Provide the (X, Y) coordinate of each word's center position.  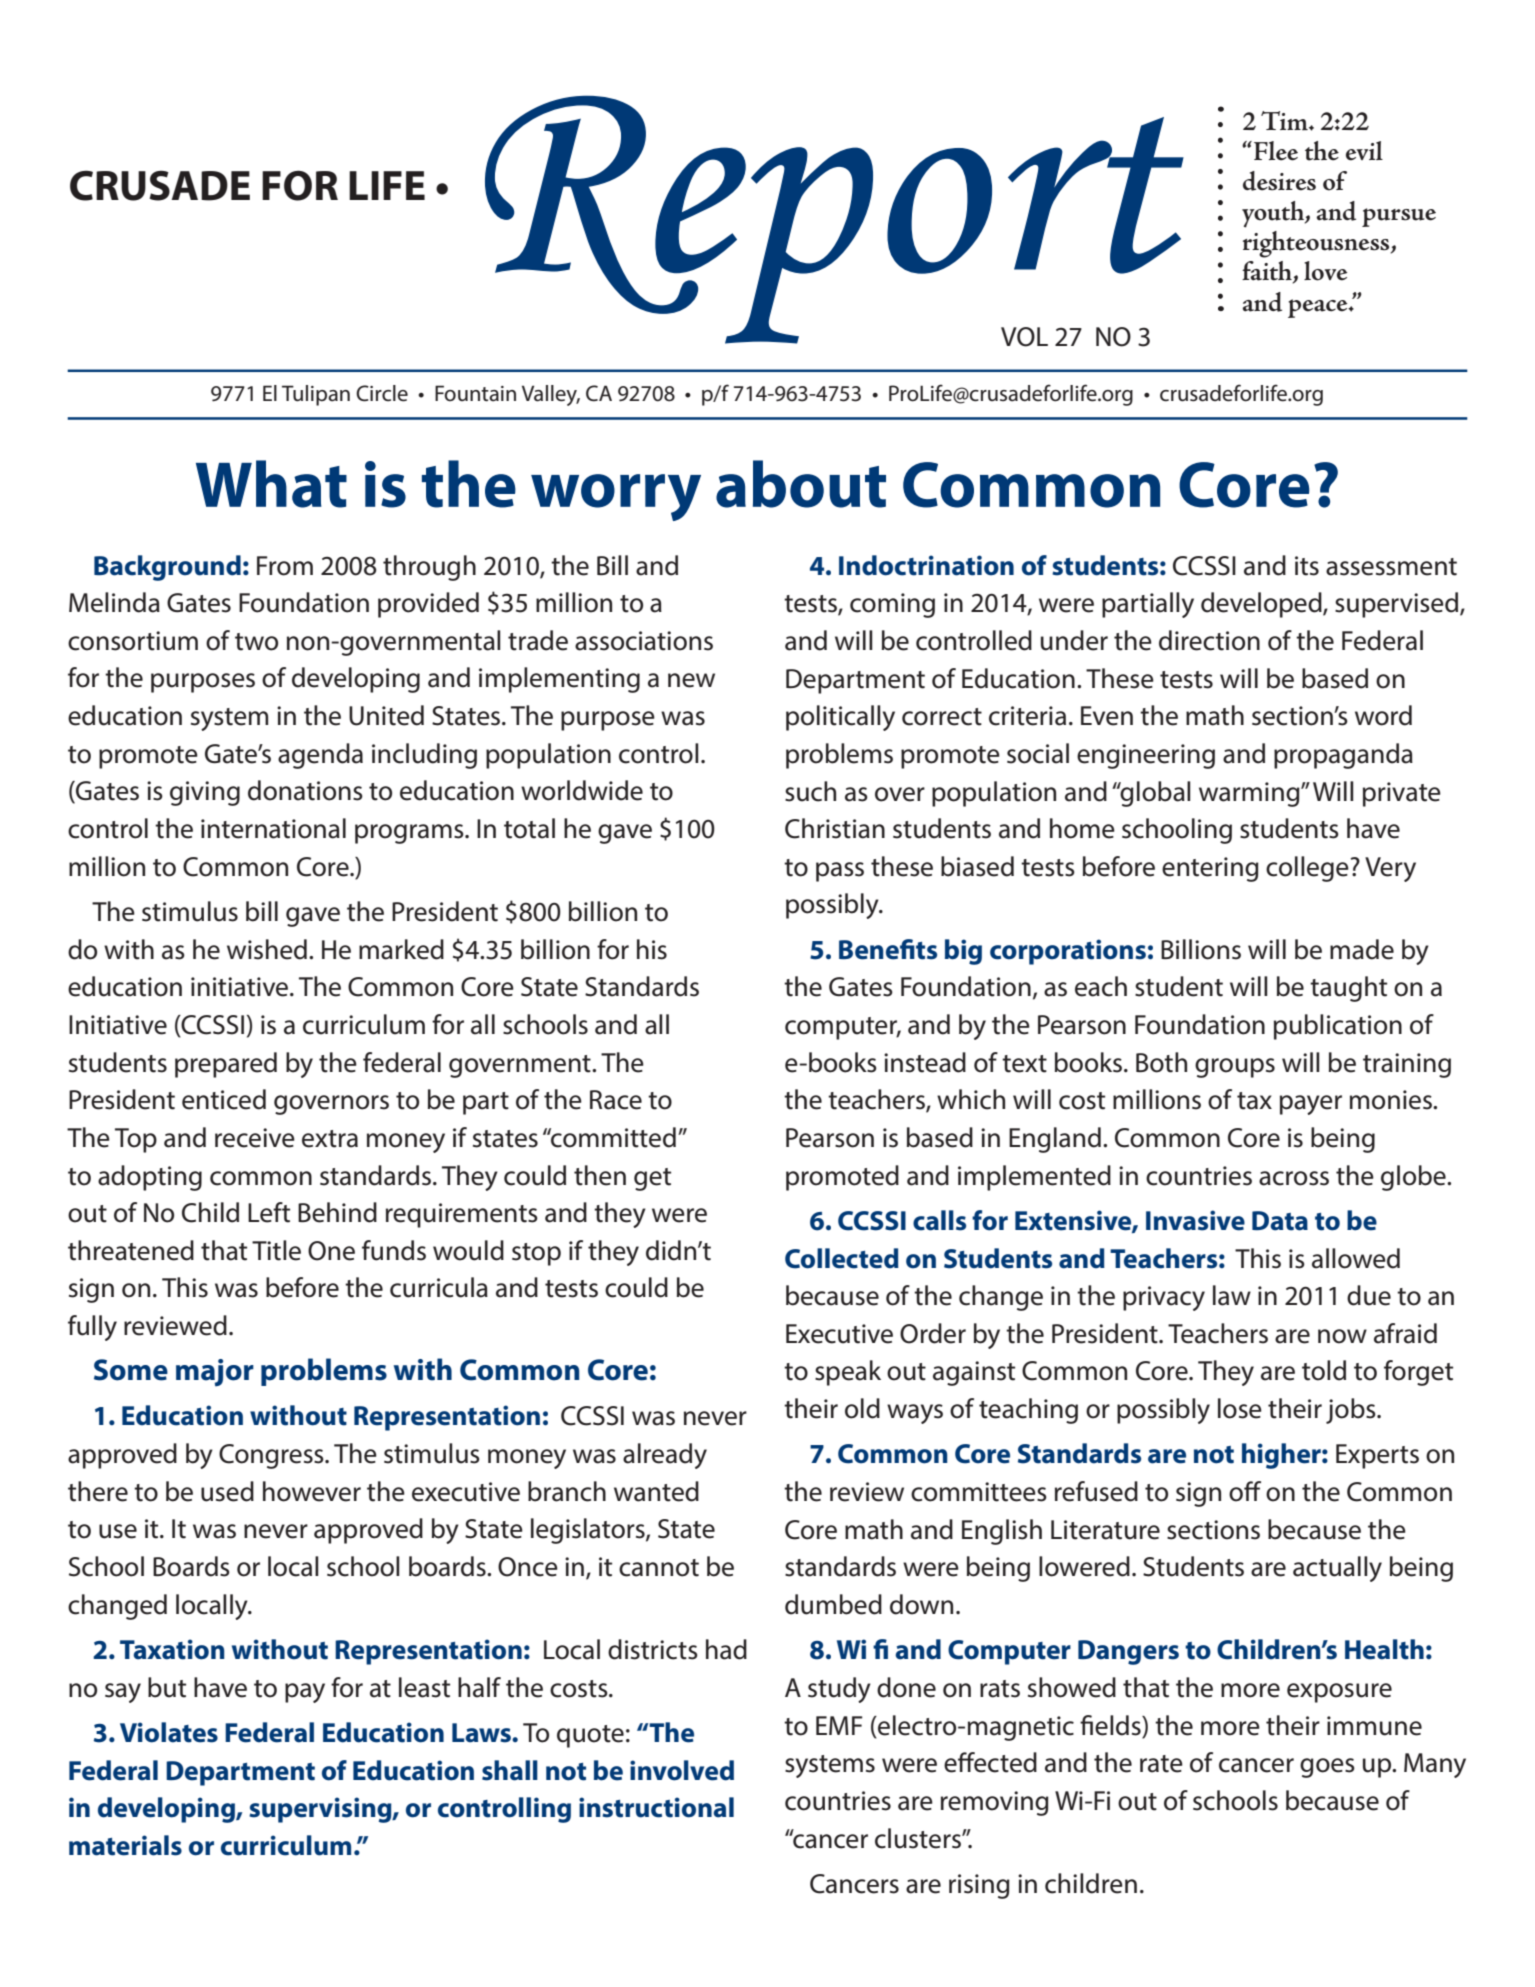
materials (125, 1845)
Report (834, 220)
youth (1274, 214)
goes (1327, 1768)
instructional (656, 1807)
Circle (382, 393)
